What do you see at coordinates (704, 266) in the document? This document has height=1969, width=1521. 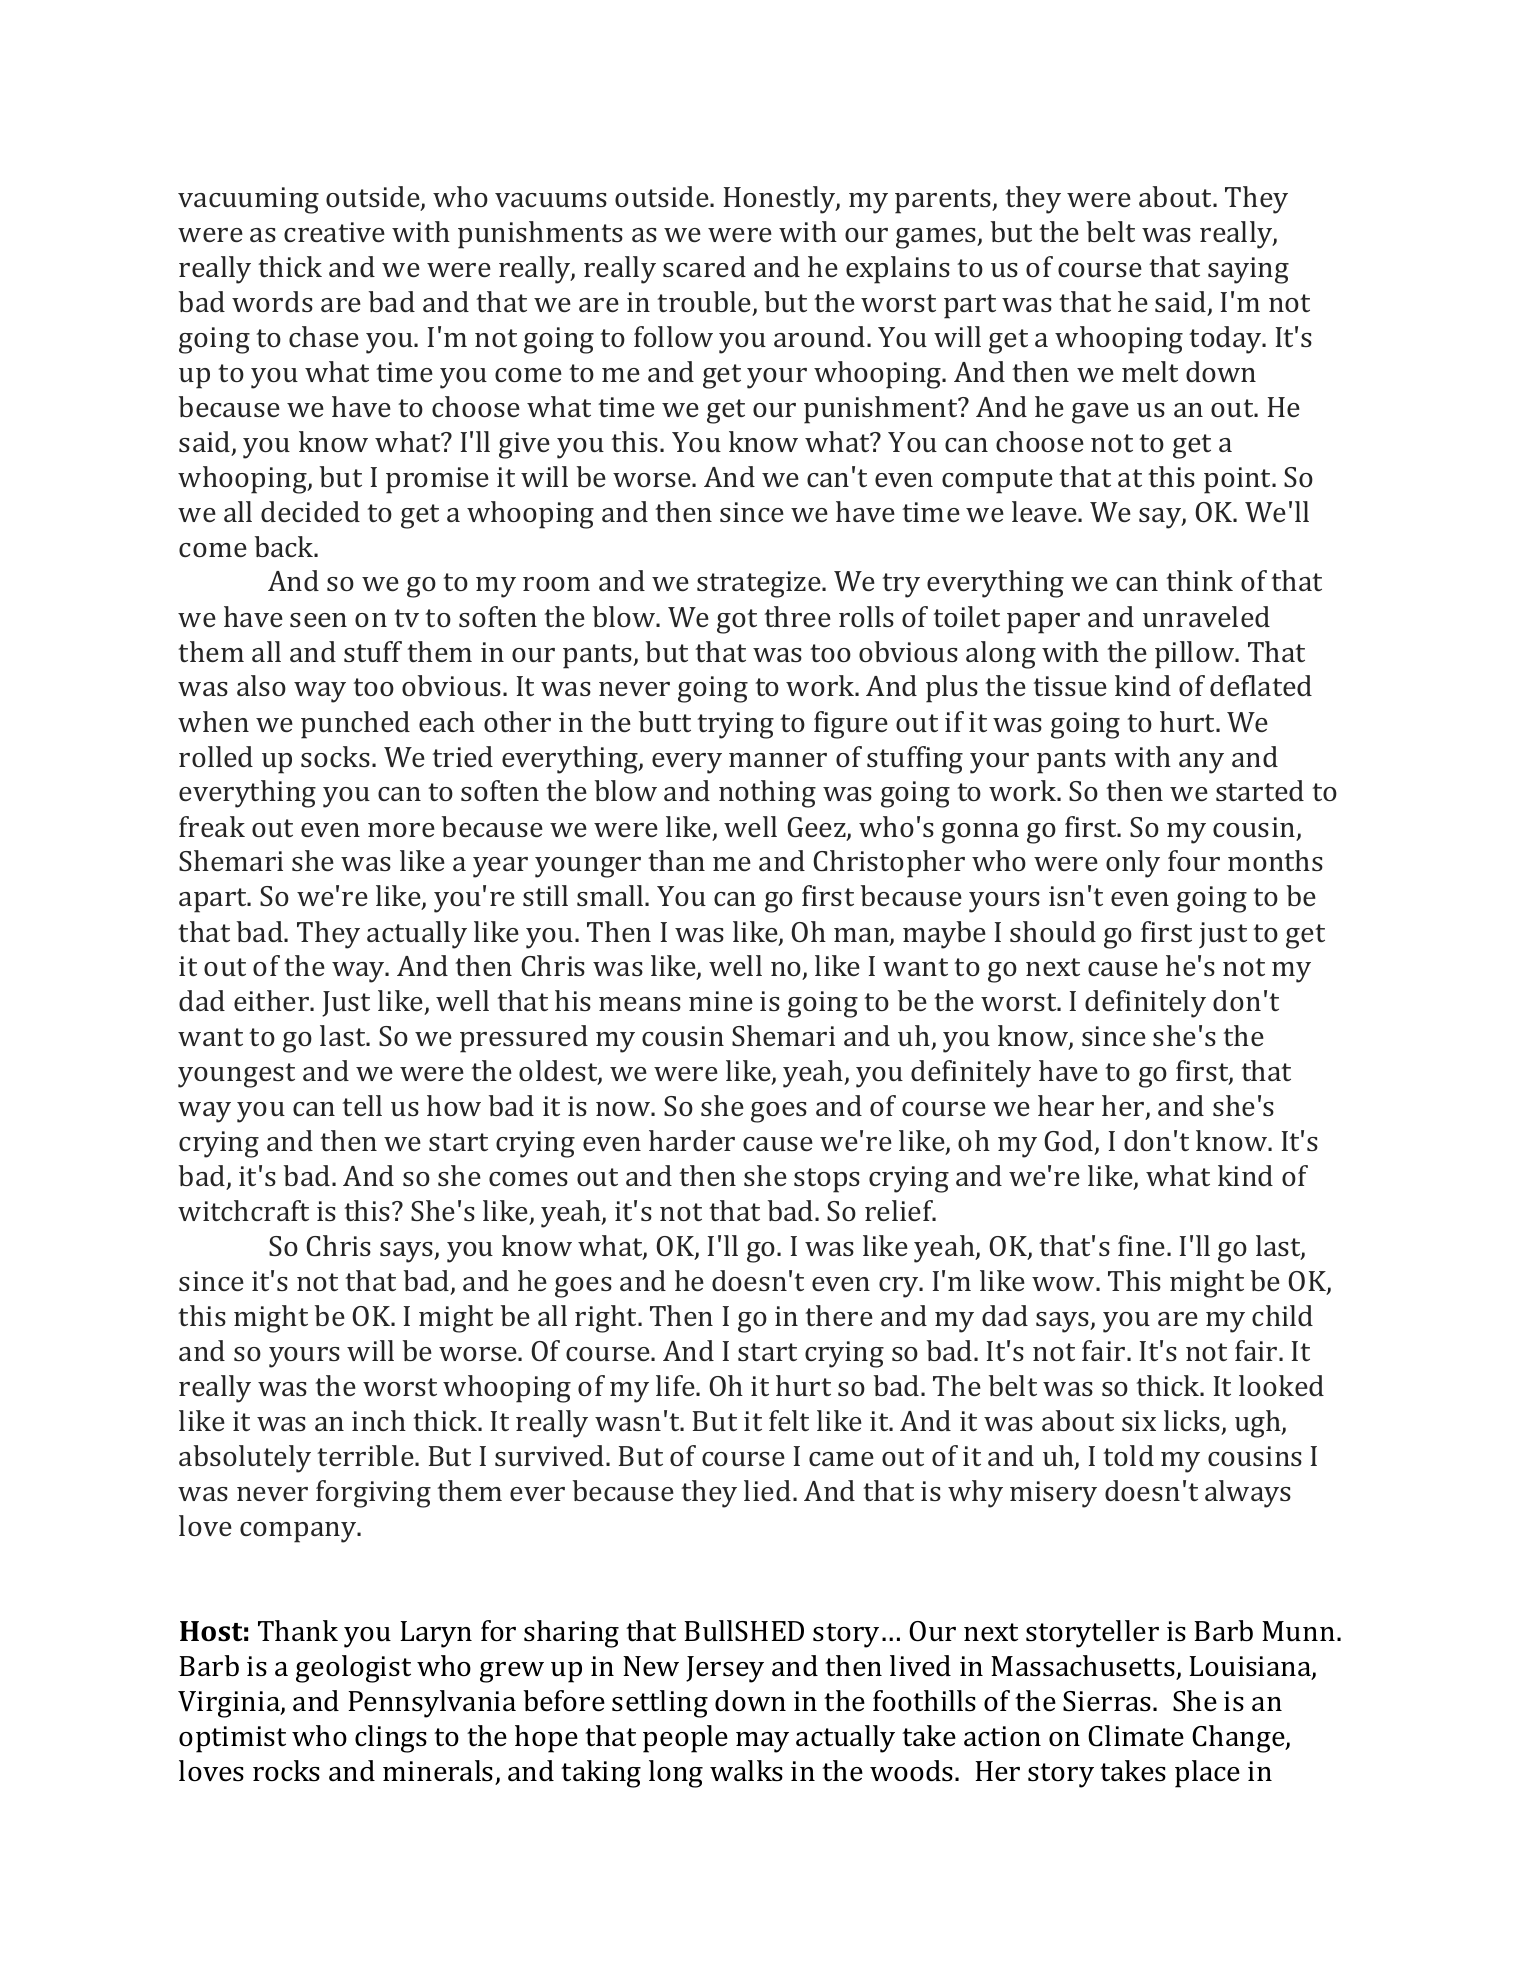 I see `scared` at bounding box center [704, 266].
